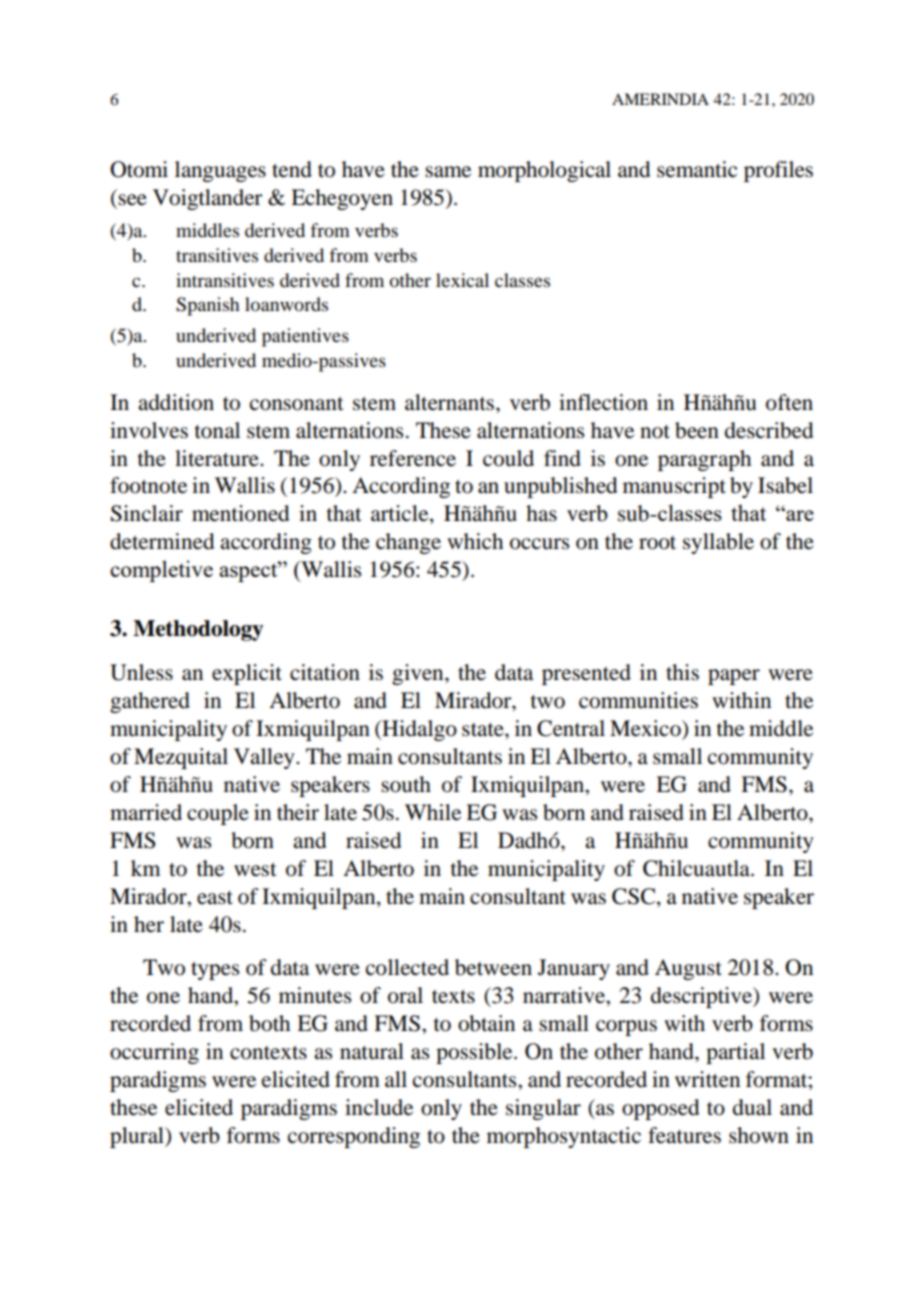 This image has height=1308, width=924. Describe the element at coordinates (697, 169) in the image. I see `semantic` at that location.
